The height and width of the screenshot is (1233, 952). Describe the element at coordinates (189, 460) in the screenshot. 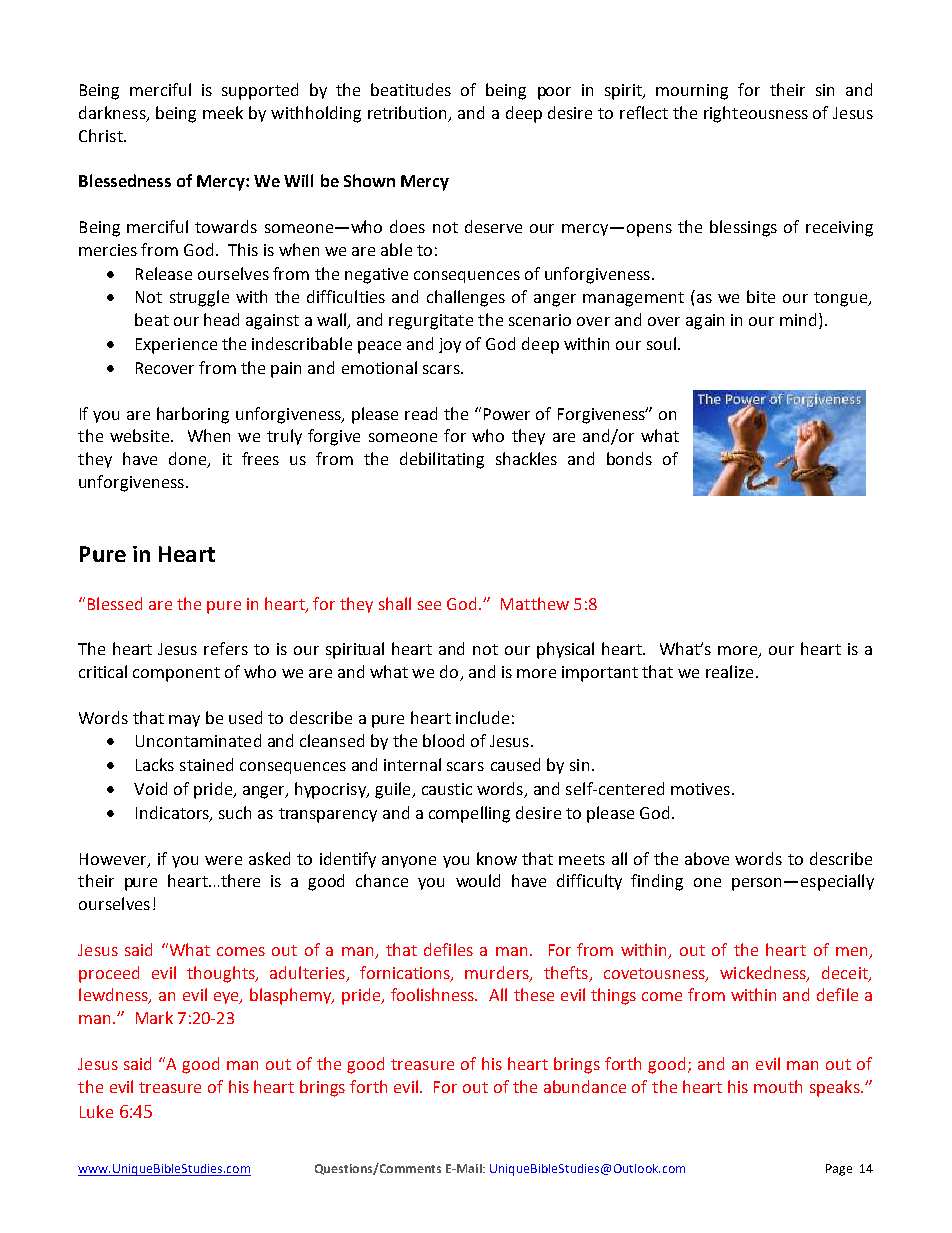

I see `done` at that location.
